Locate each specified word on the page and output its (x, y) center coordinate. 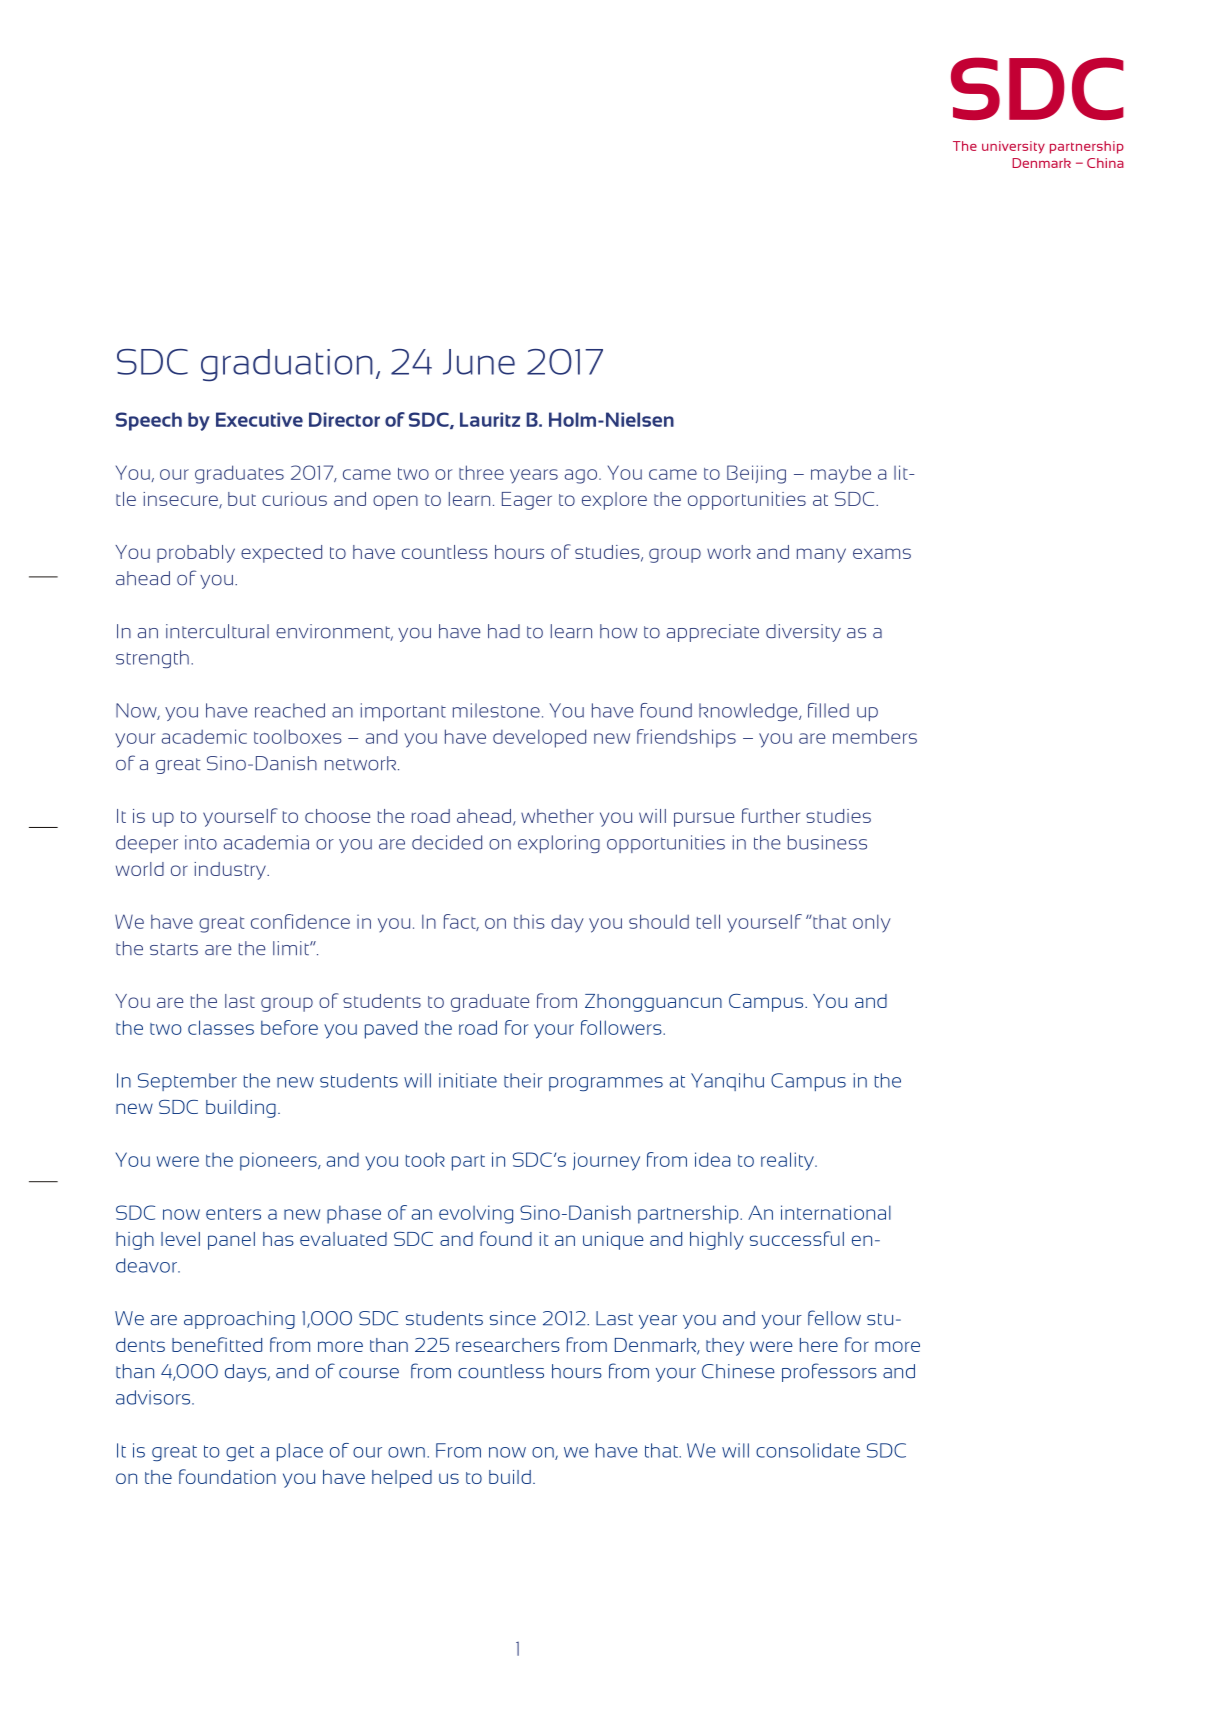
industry (231, 871)
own (406, 1452)
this (529, 921)
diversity (803, 633)
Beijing (756, 474)
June (479, 362)
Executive (259, 419)
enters (233, 1214)
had (504, 631)
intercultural (217, 631)
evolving (476, 1214)
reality (788, 1161)
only (872, 923)
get (240, 1453)
